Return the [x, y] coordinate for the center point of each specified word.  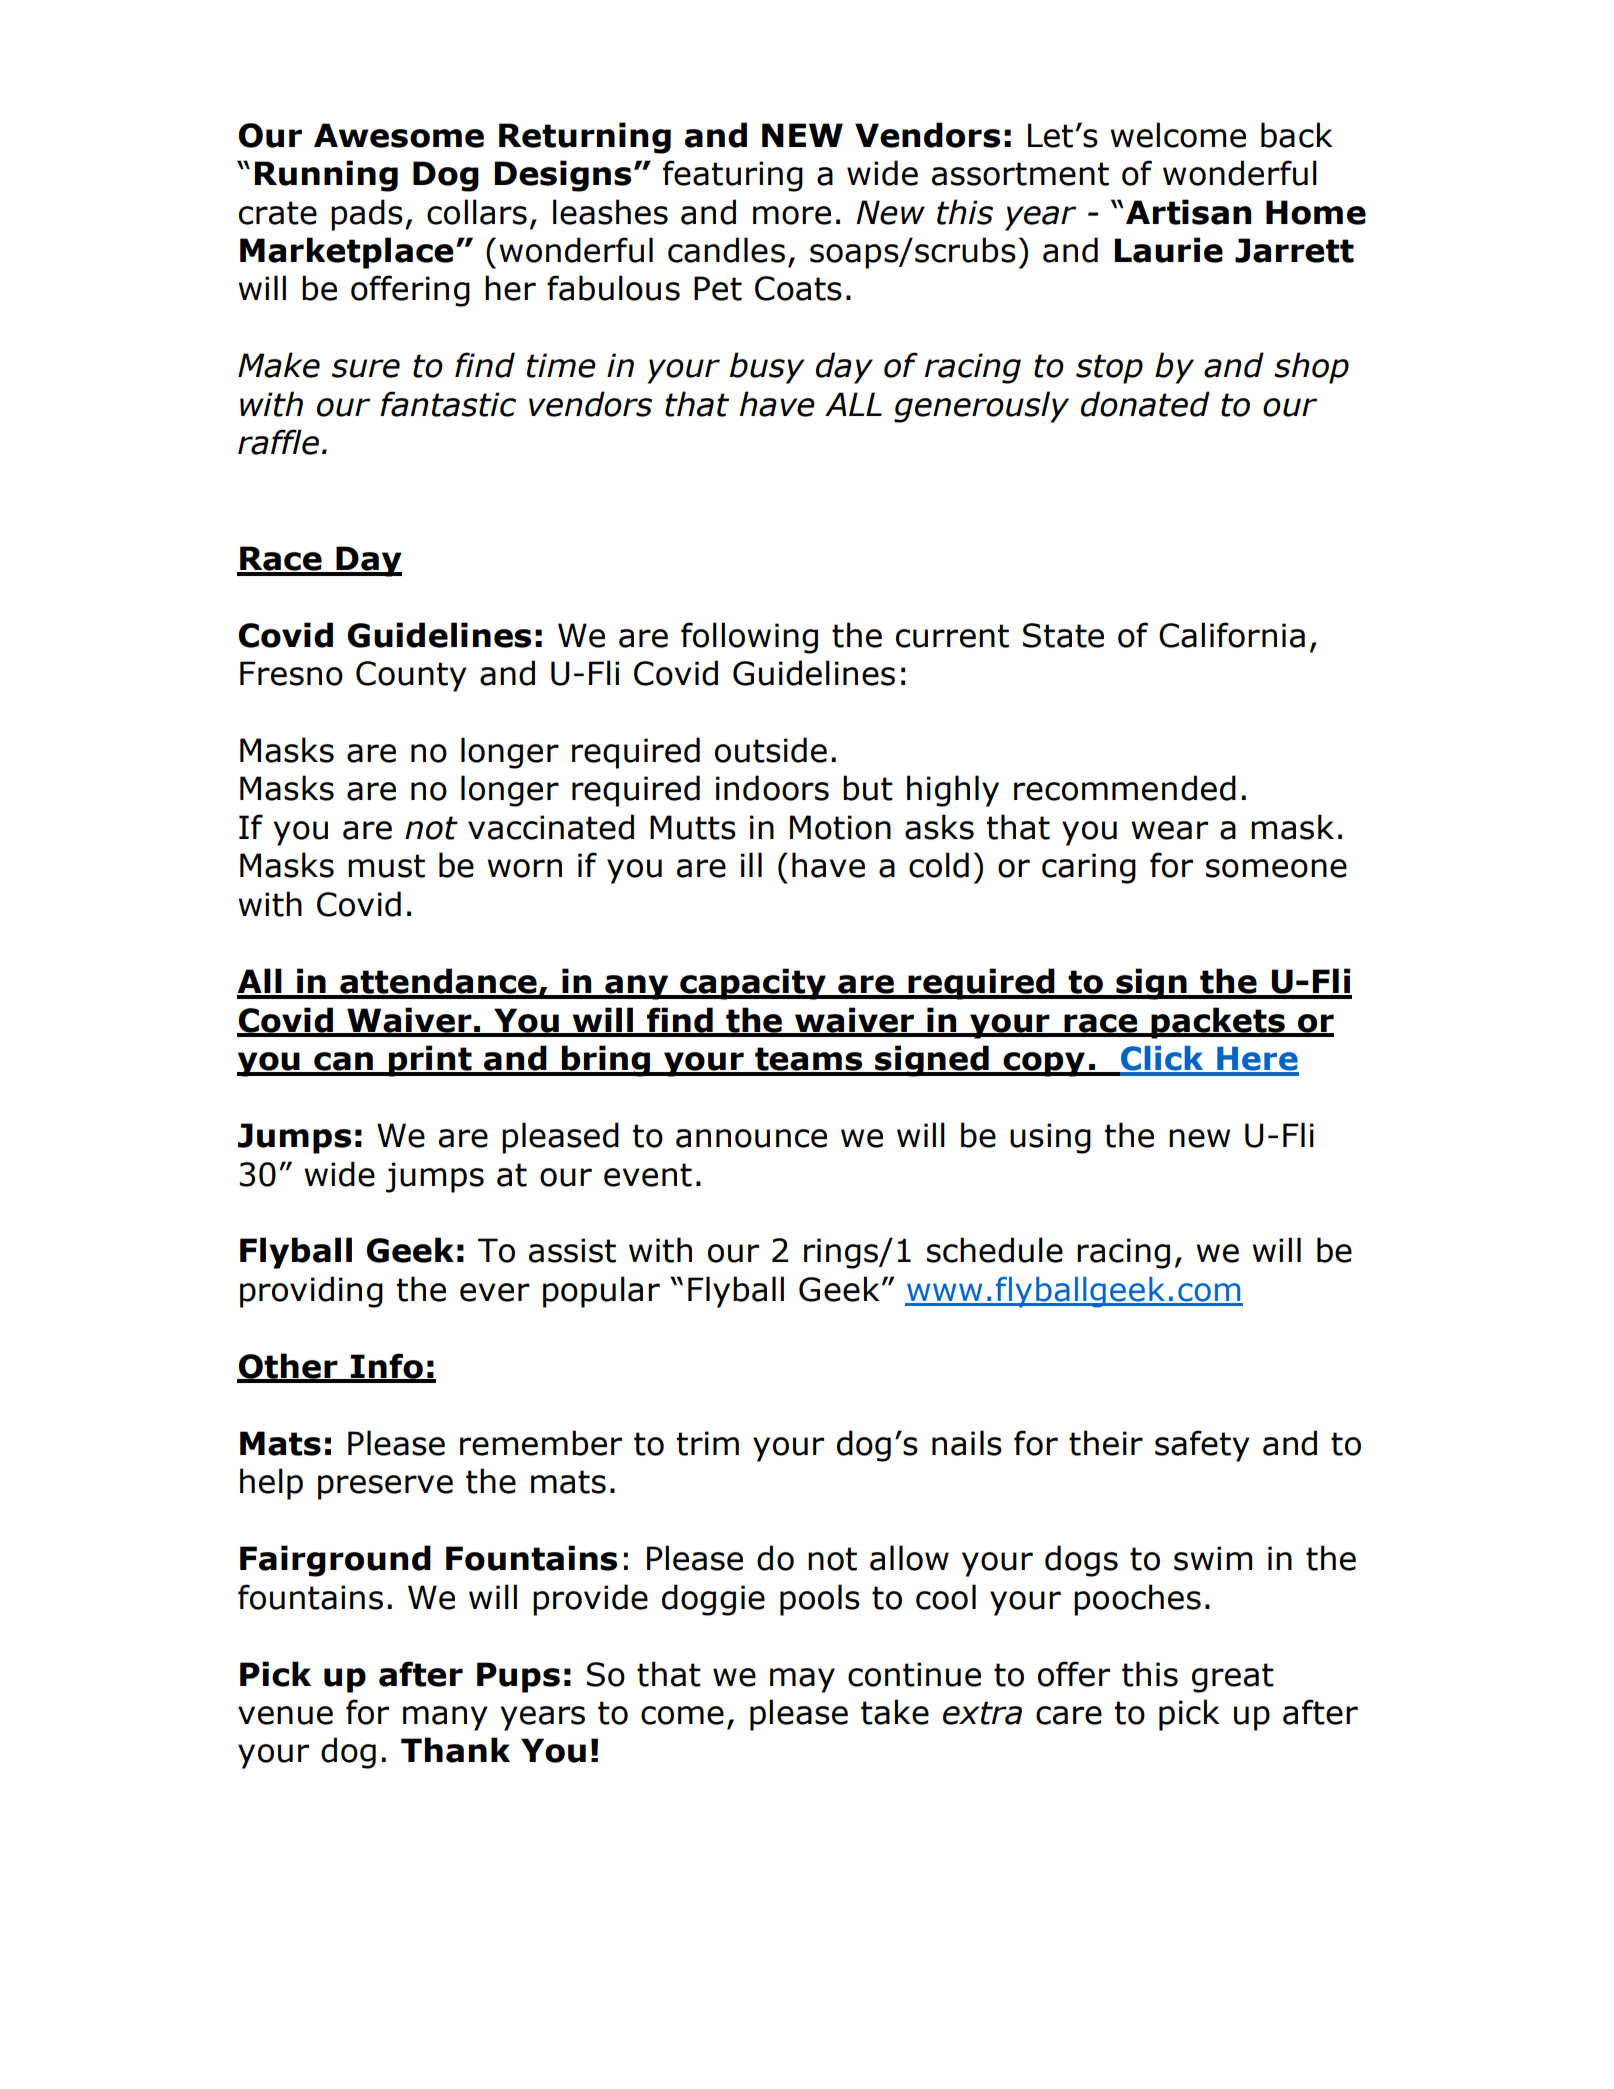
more [792, 215]
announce [751, 1138]
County [411, 676]
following [749, 638]
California [1232, 635]
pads [367, 215]
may [802, 1680]
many [445, 1718]
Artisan [1188, 212]
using [1050, 1138]
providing [311, 1292]
